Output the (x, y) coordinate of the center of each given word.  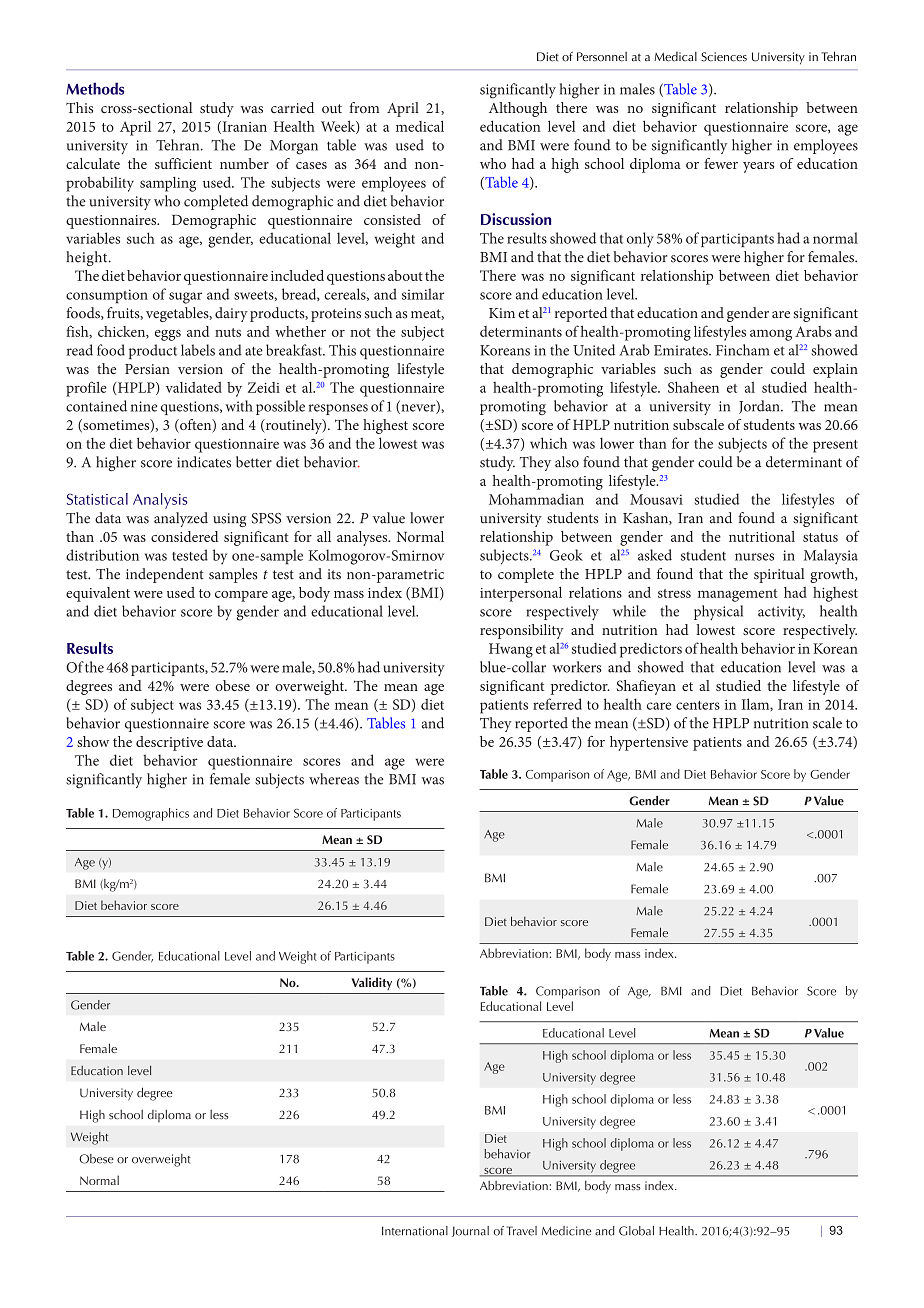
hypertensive (649, 743)
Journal (470, 1231)
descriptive (169, 743)
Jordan (760, 407)
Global (636, 1231)
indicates (204, 462)
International (415, 1231)
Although (518, 109)
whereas (334, 779)
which (548, 443)
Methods (95, 88)
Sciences (724, 57)
